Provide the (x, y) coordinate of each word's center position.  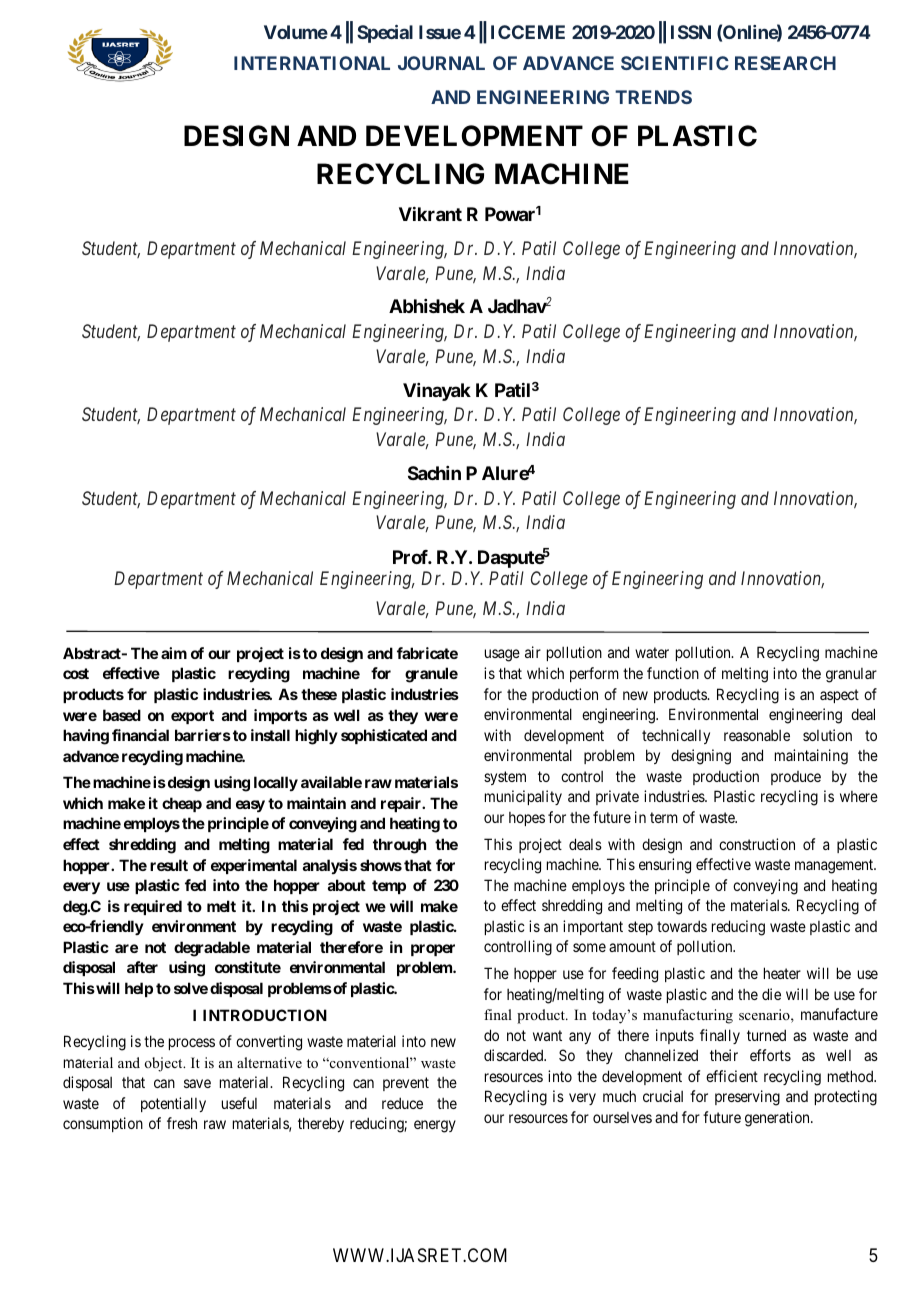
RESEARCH (785, 63)
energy (435, 1126)
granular (851, 675)
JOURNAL (441, 63)
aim (174, 653)
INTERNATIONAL (312, 63)
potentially (173, 1104)
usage (502, 655)
